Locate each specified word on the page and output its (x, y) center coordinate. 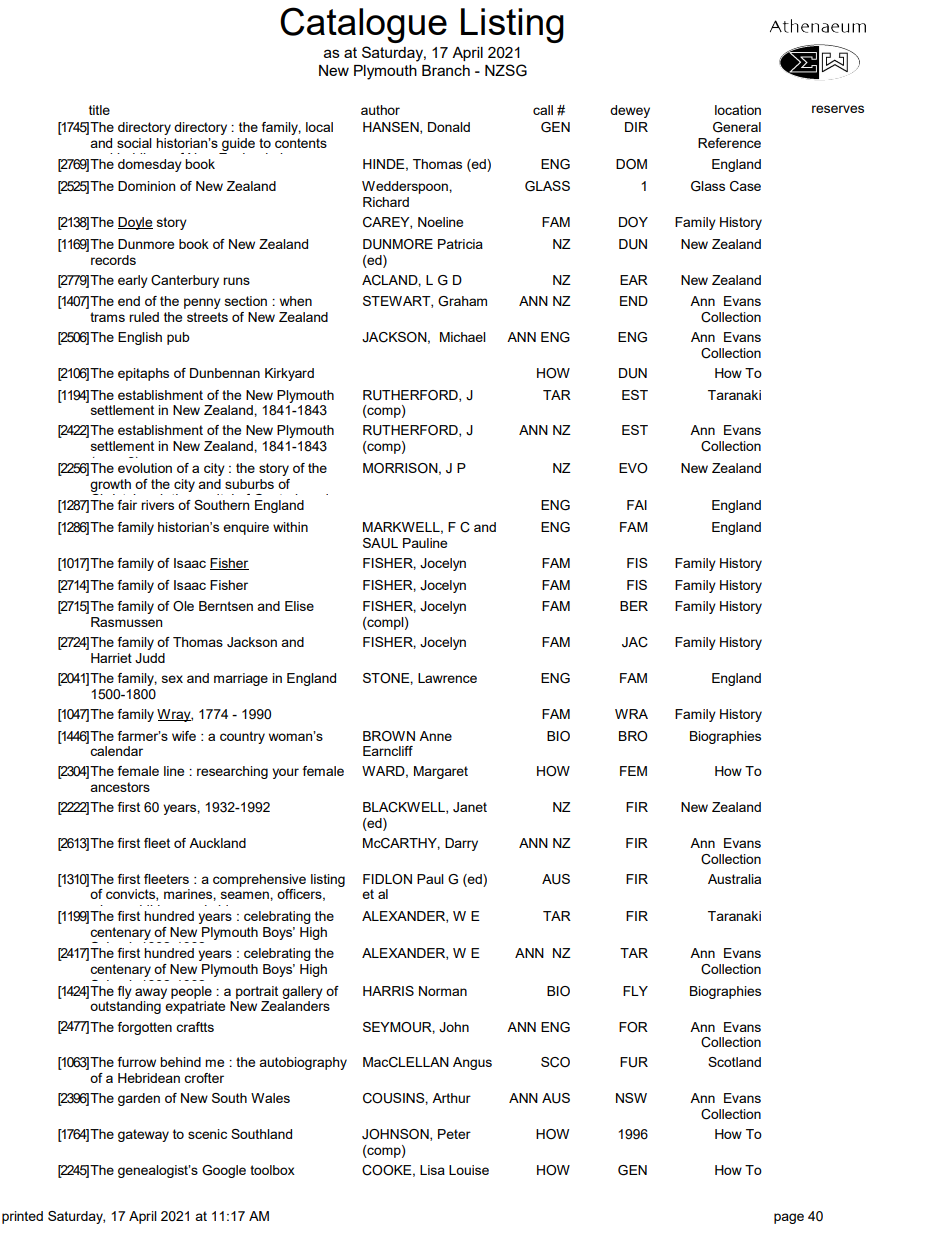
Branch (446, 70)
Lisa (432, 1170)
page (789, 1218)
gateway (143, 1135)
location (738, 110)
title (99, 110)
